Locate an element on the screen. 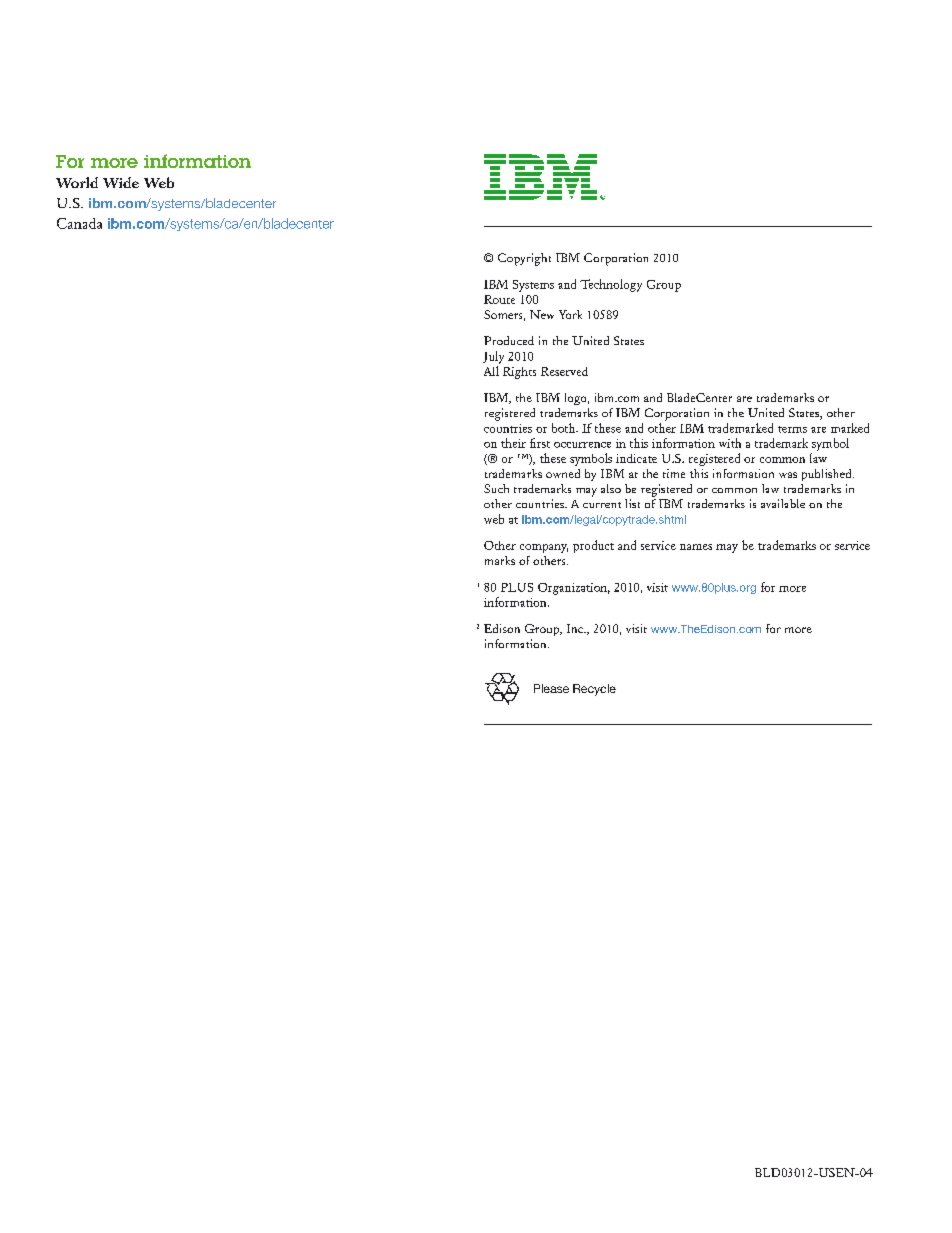  July is located at coordinates (493, 357).
